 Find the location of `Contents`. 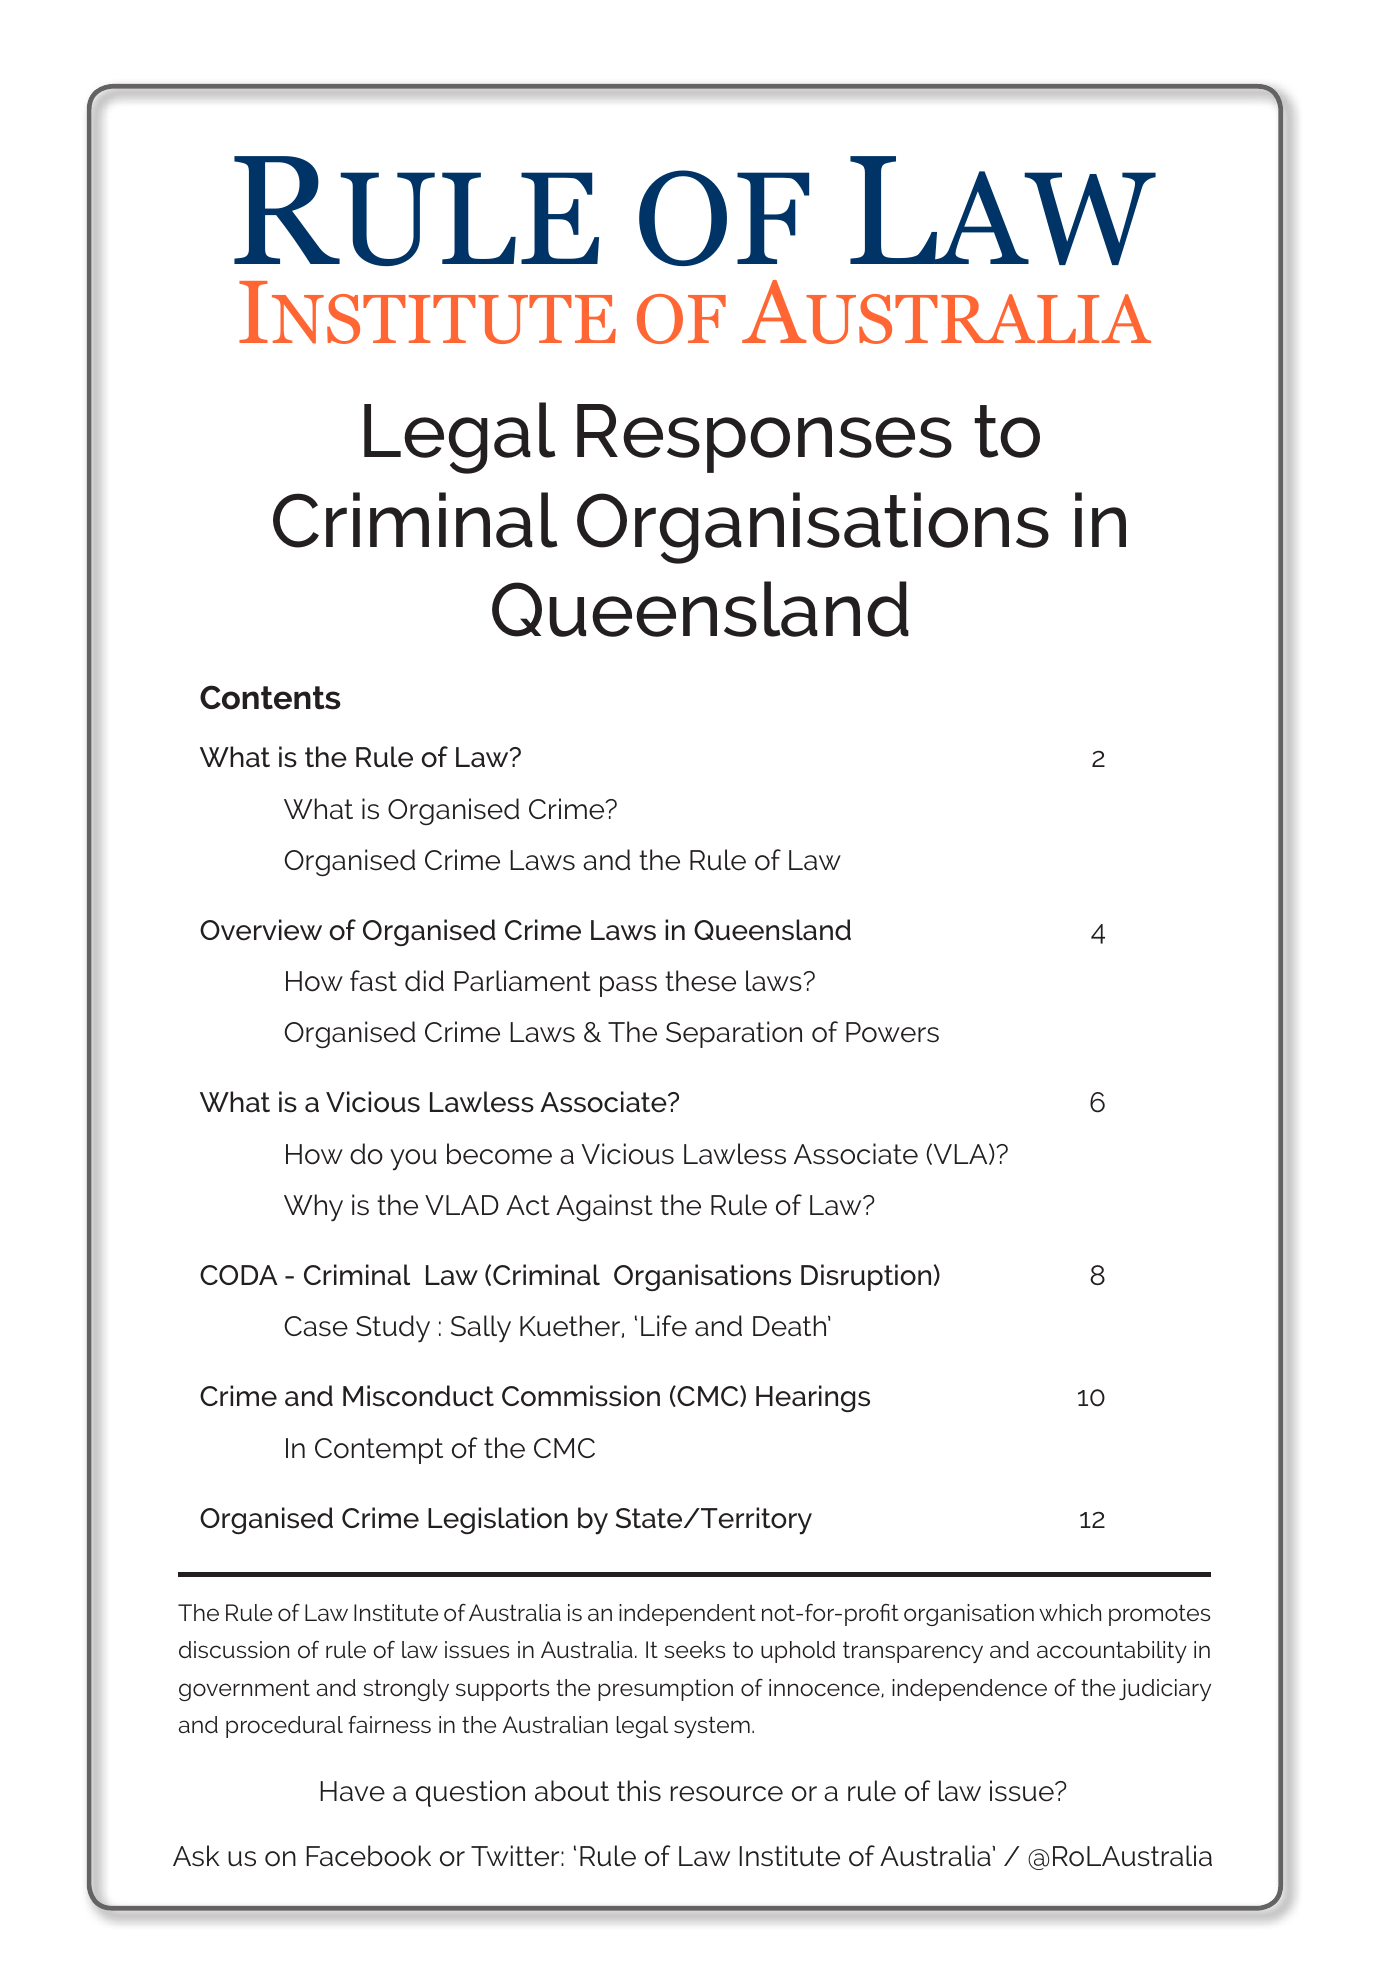

Contents is located at coordinates (270, 697).
